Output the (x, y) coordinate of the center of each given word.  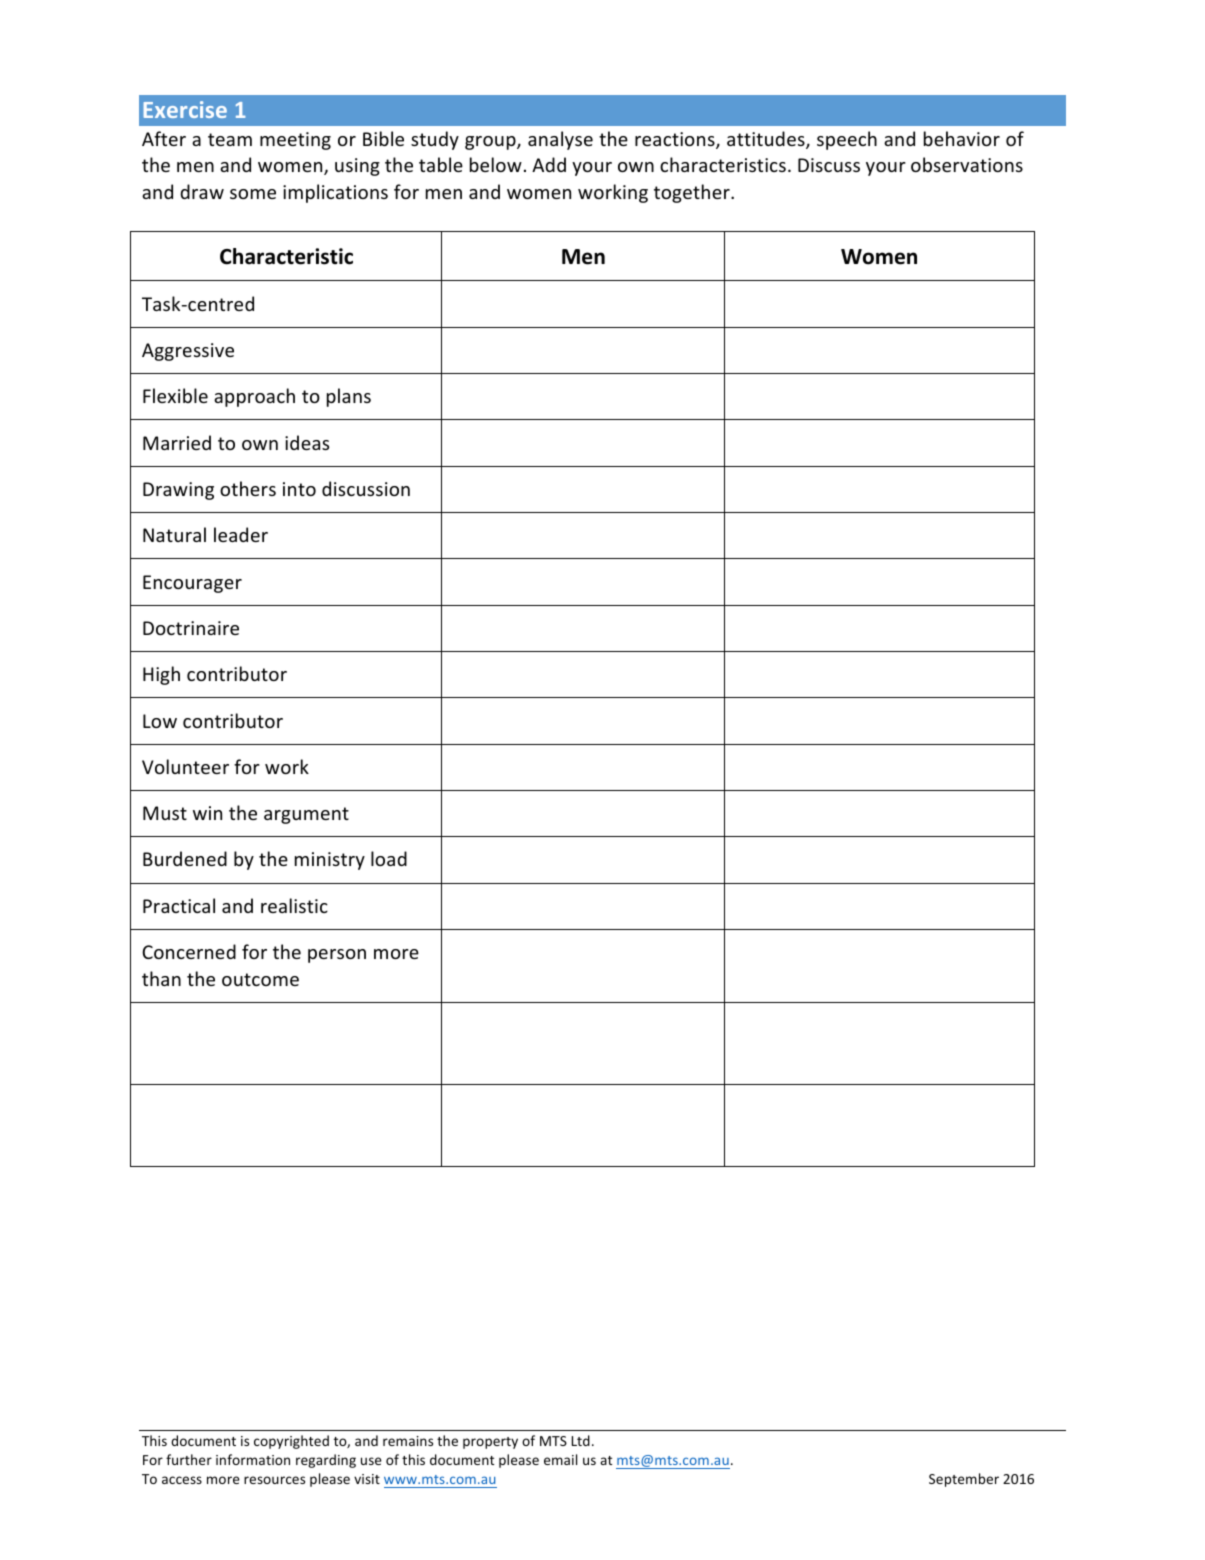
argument (306, 815)
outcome (260, 979)
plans (349, 397)
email (560, 1459)
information (253, 1459)
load (389, 858)
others (248, 488)
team (230, 139)
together (693, 193)
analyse (560, 140)
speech (847, 140)
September (964, 1480)
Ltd (581, 1440)
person (337, 956)
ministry (330, 861)
